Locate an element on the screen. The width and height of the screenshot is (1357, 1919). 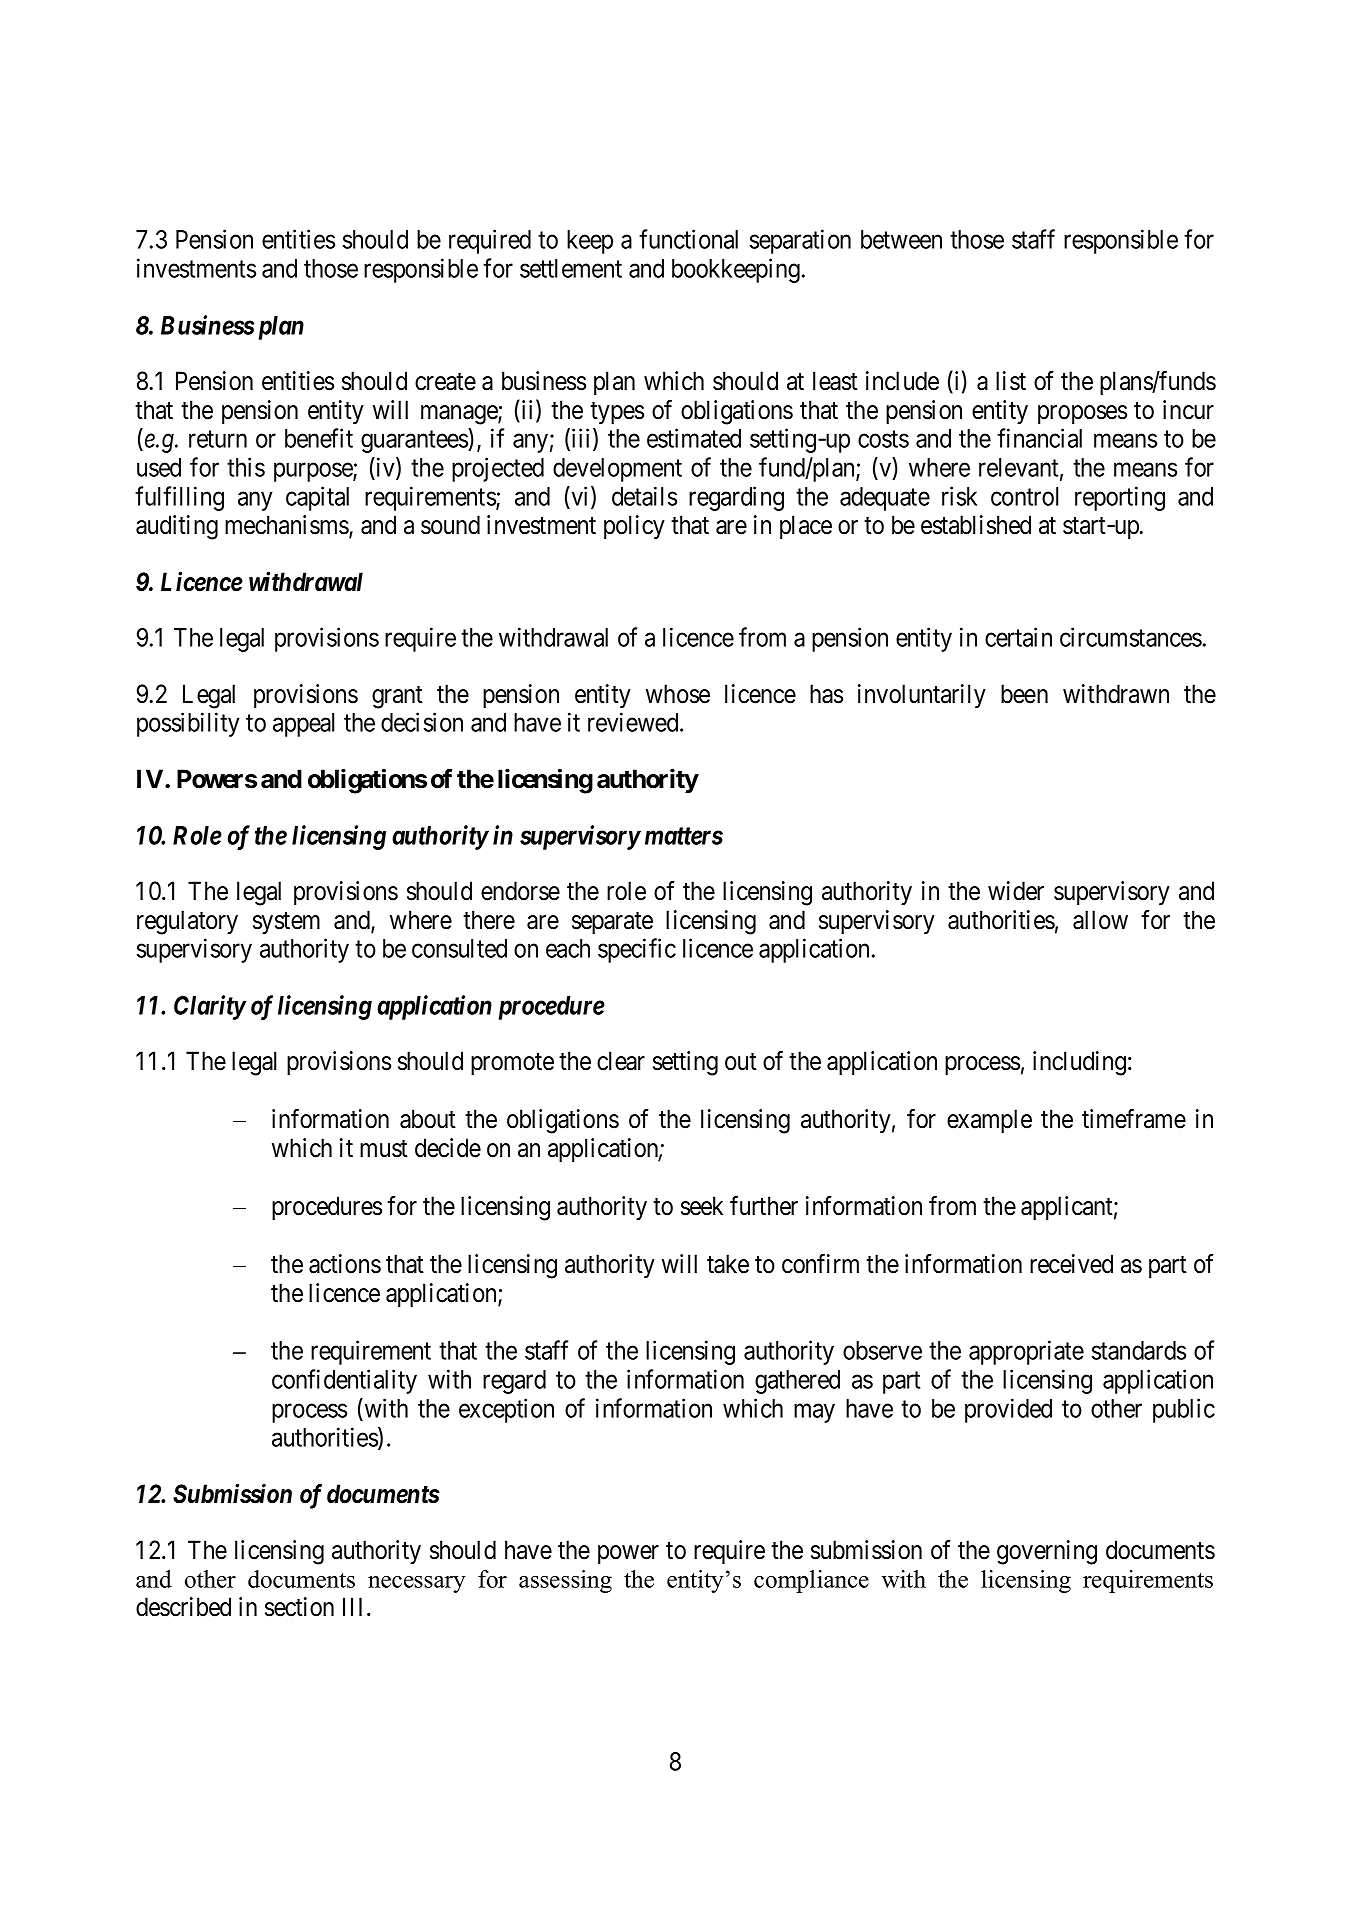
policy is located at coordinates (634, 527).
